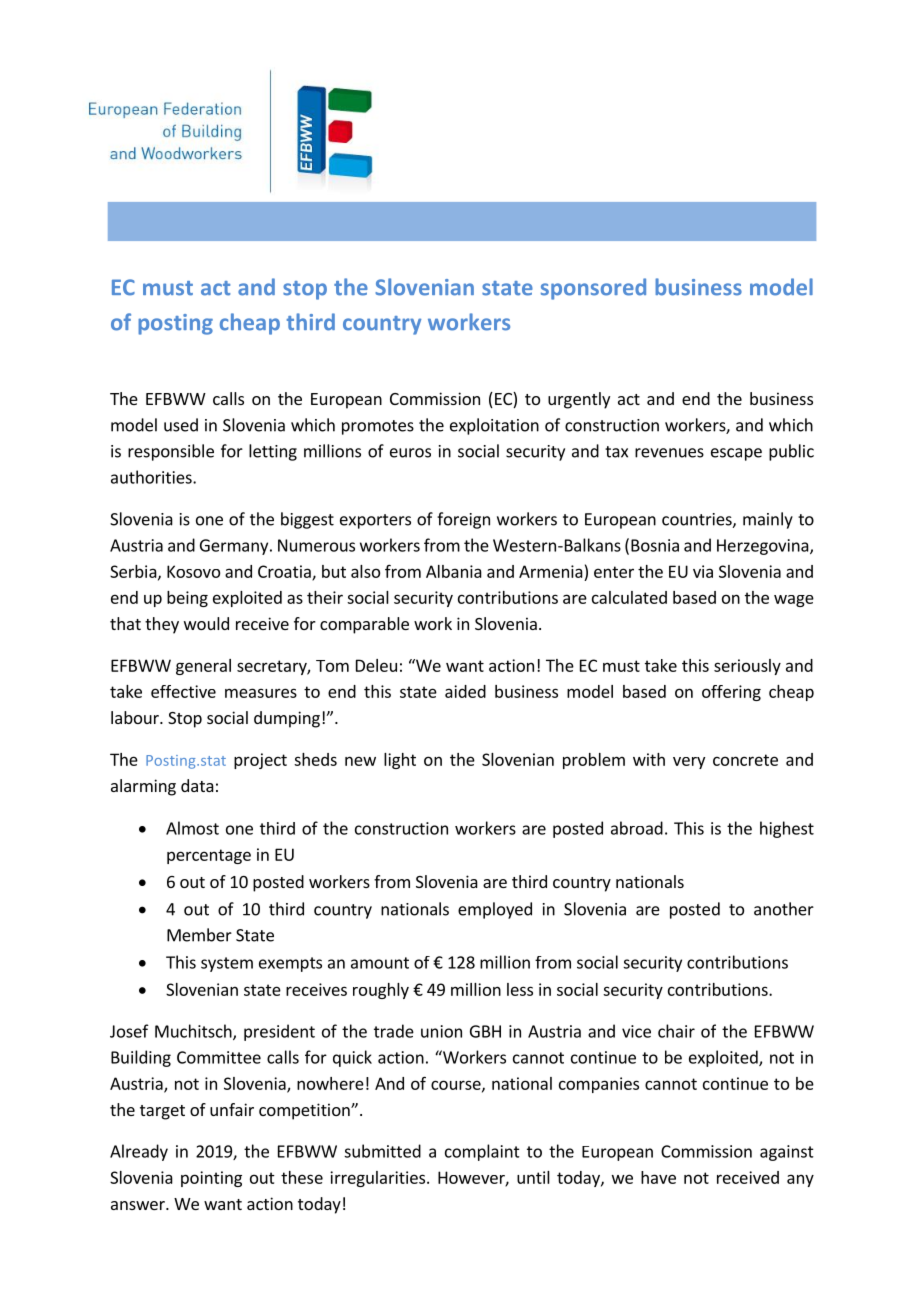  I want to click on percentage, so click(209, 856).
